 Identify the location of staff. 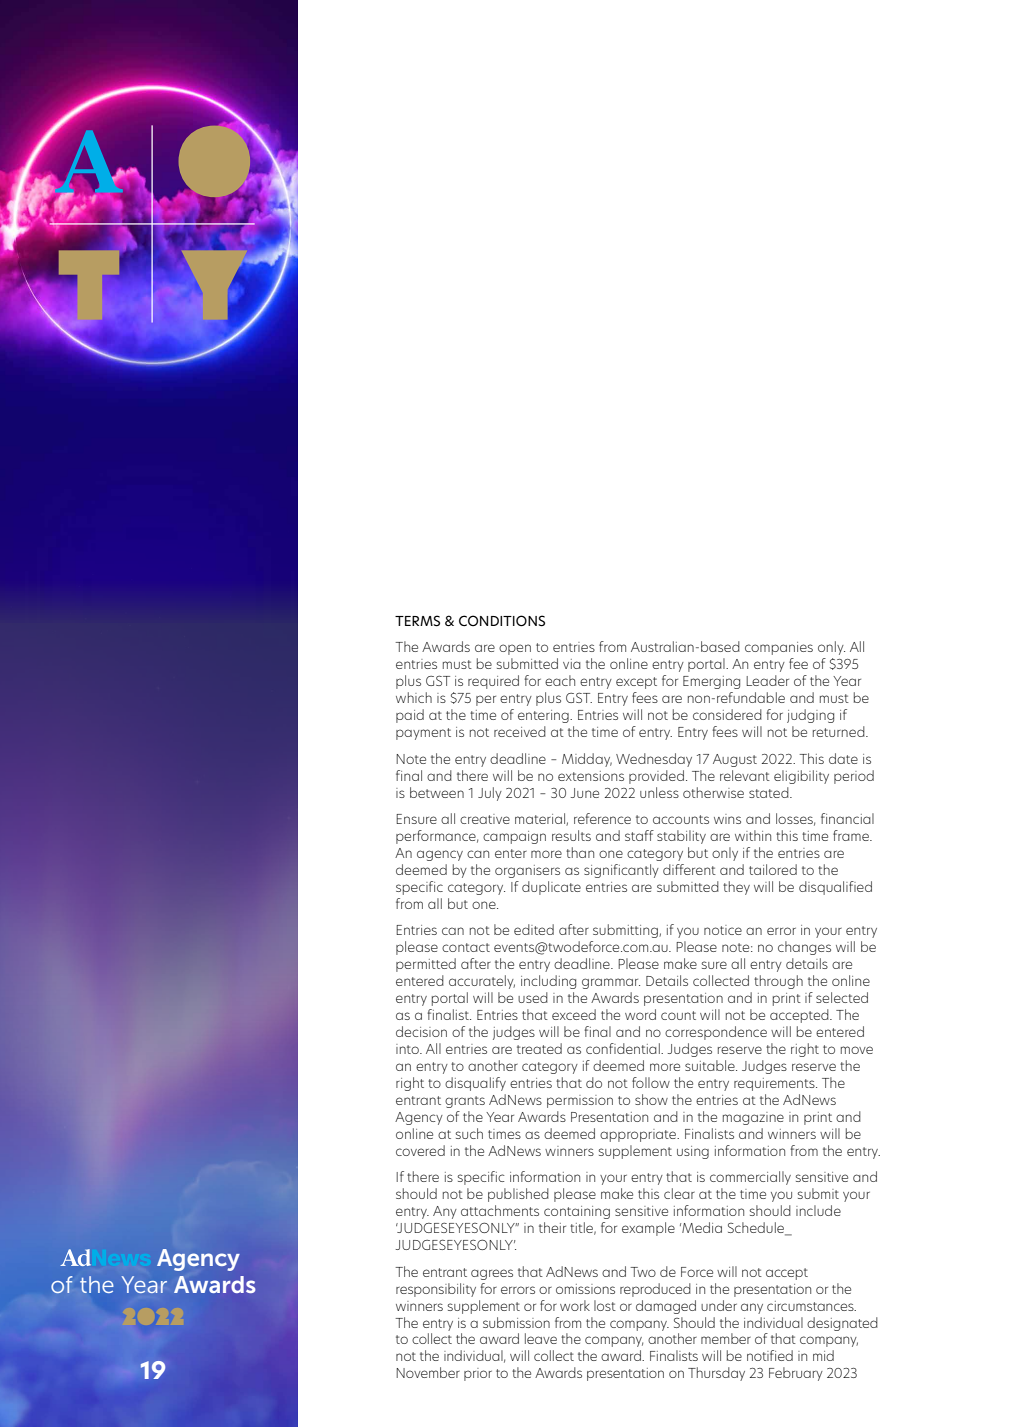
(639, 835).
